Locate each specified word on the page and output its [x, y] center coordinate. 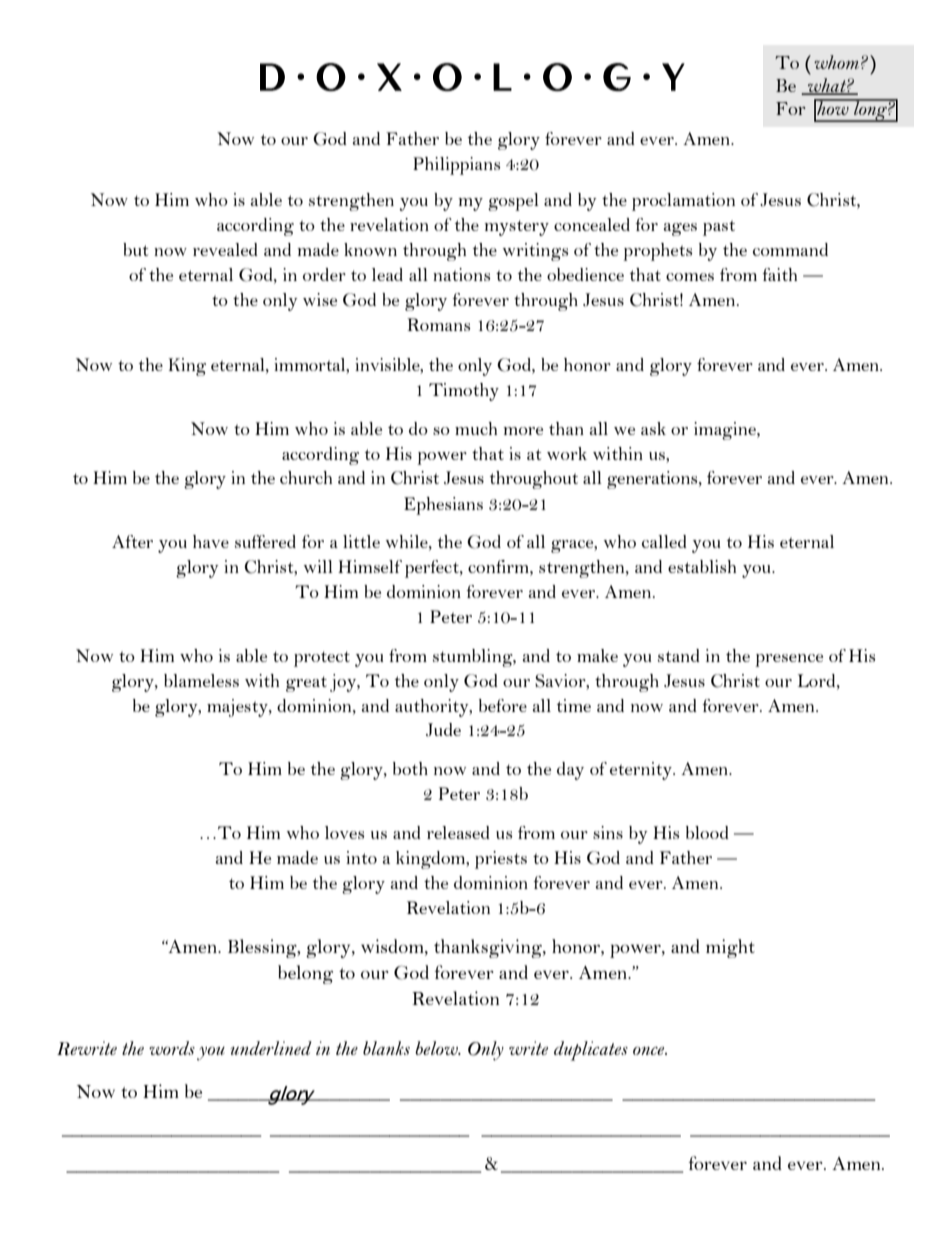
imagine [726, 431]
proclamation [683, 202]
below [437, 1048]
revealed [225, 249]
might [730, 948]
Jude [443, 730]
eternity [642, 771]
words [172, 1048]
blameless [201, 680]
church [306, 477]
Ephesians [443, 506]
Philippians [456, 166]
